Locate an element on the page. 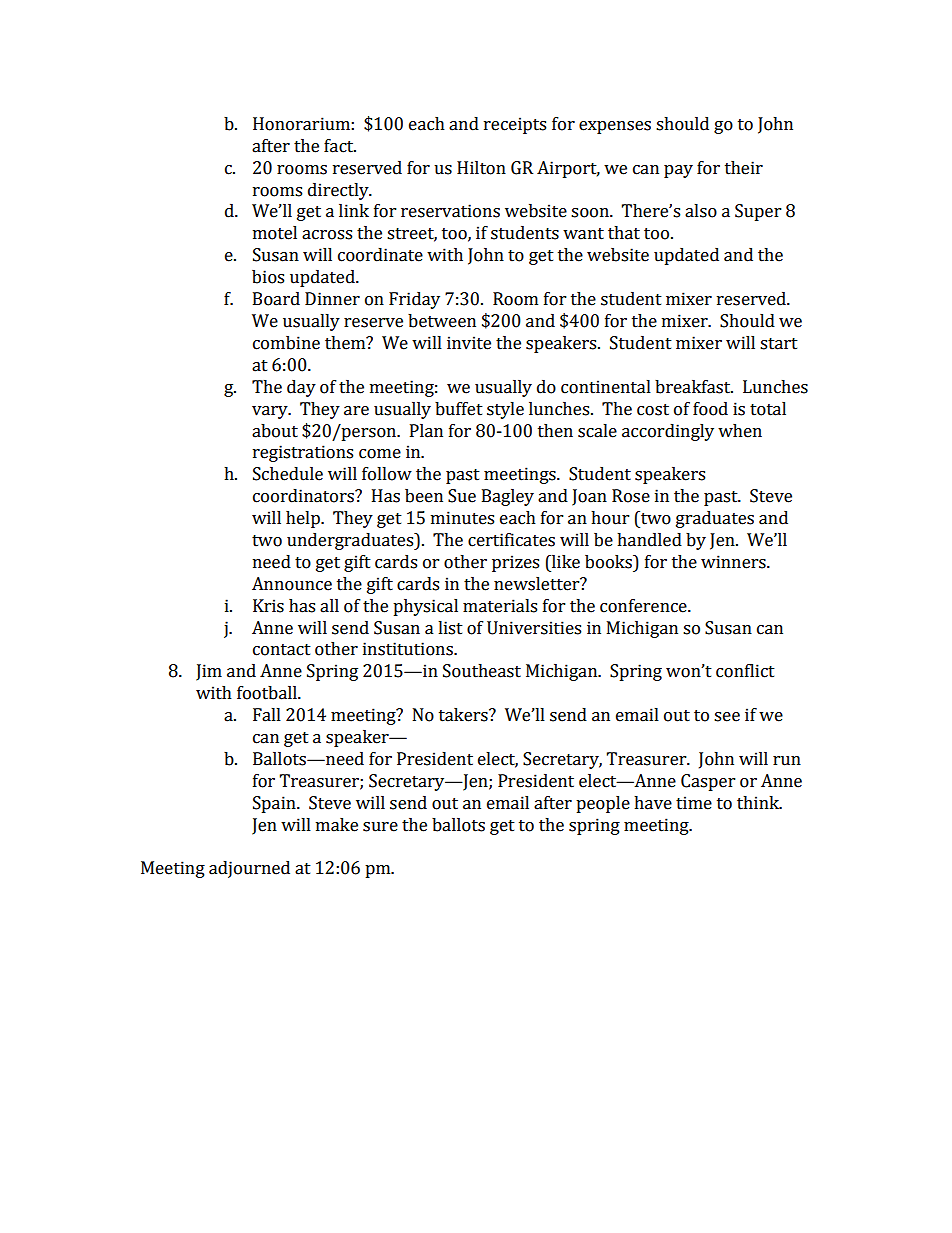 This document has height=1233, width=952. people is located at coordinates (603, 804).
